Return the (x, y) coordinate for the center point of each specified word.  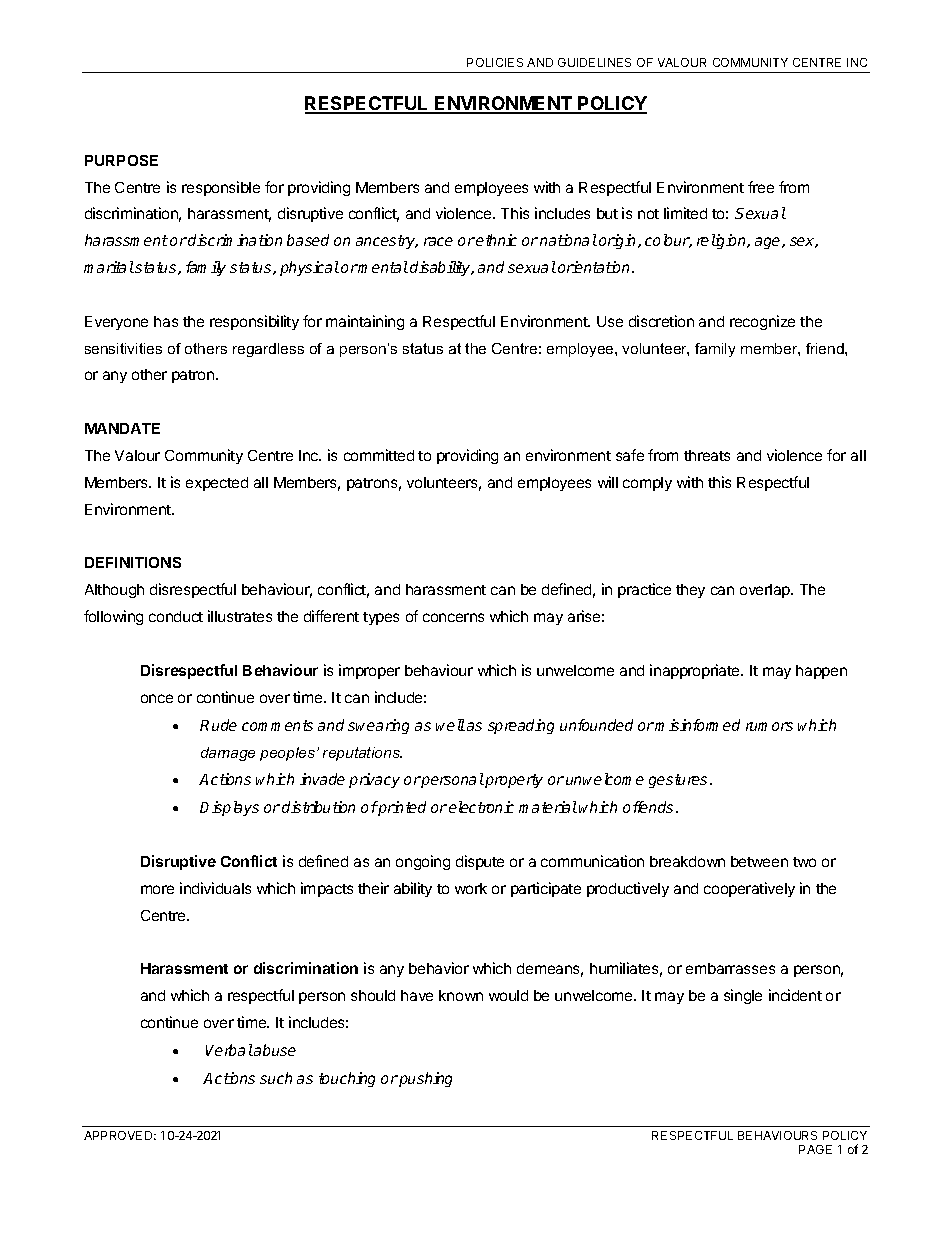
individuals (215, 888)
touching (347, 1079)
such (276, 1078)
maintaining (365, 322)
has (166, 321)
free (761, 187)
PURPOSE (121, 160)
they (690, 591)
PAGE (815, 1149)
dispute (480, 862)
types (381, 618)
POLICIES (495, 62)
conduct (176, 616)
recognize (762, 322)
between (759, 861)
